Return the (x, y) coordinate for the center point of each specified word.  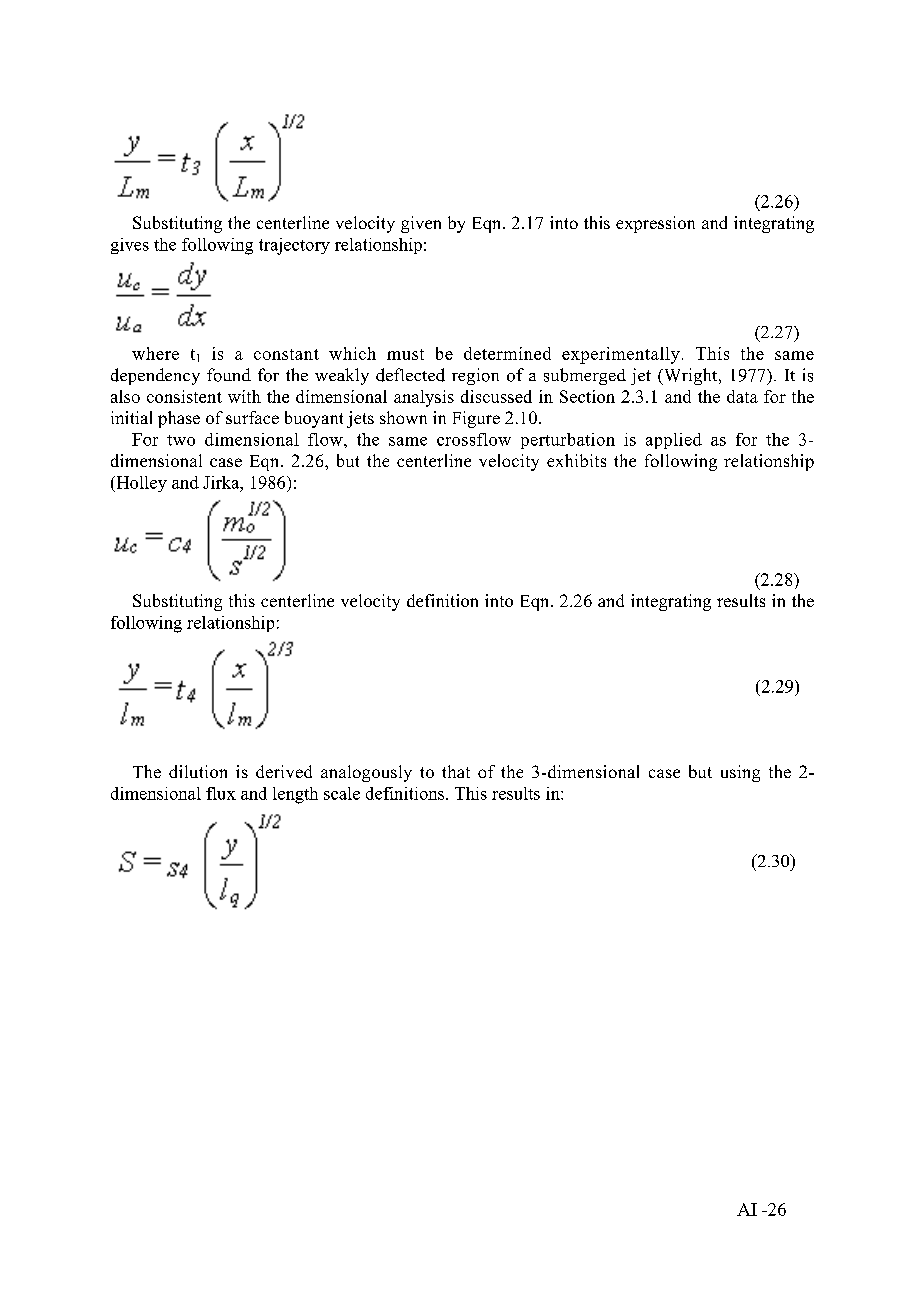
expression (655, 224)
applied (674, 441)
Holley (140, 484)
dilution (198, 771)
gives (130, 246)
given (421, 224)
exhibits (576, 460)
